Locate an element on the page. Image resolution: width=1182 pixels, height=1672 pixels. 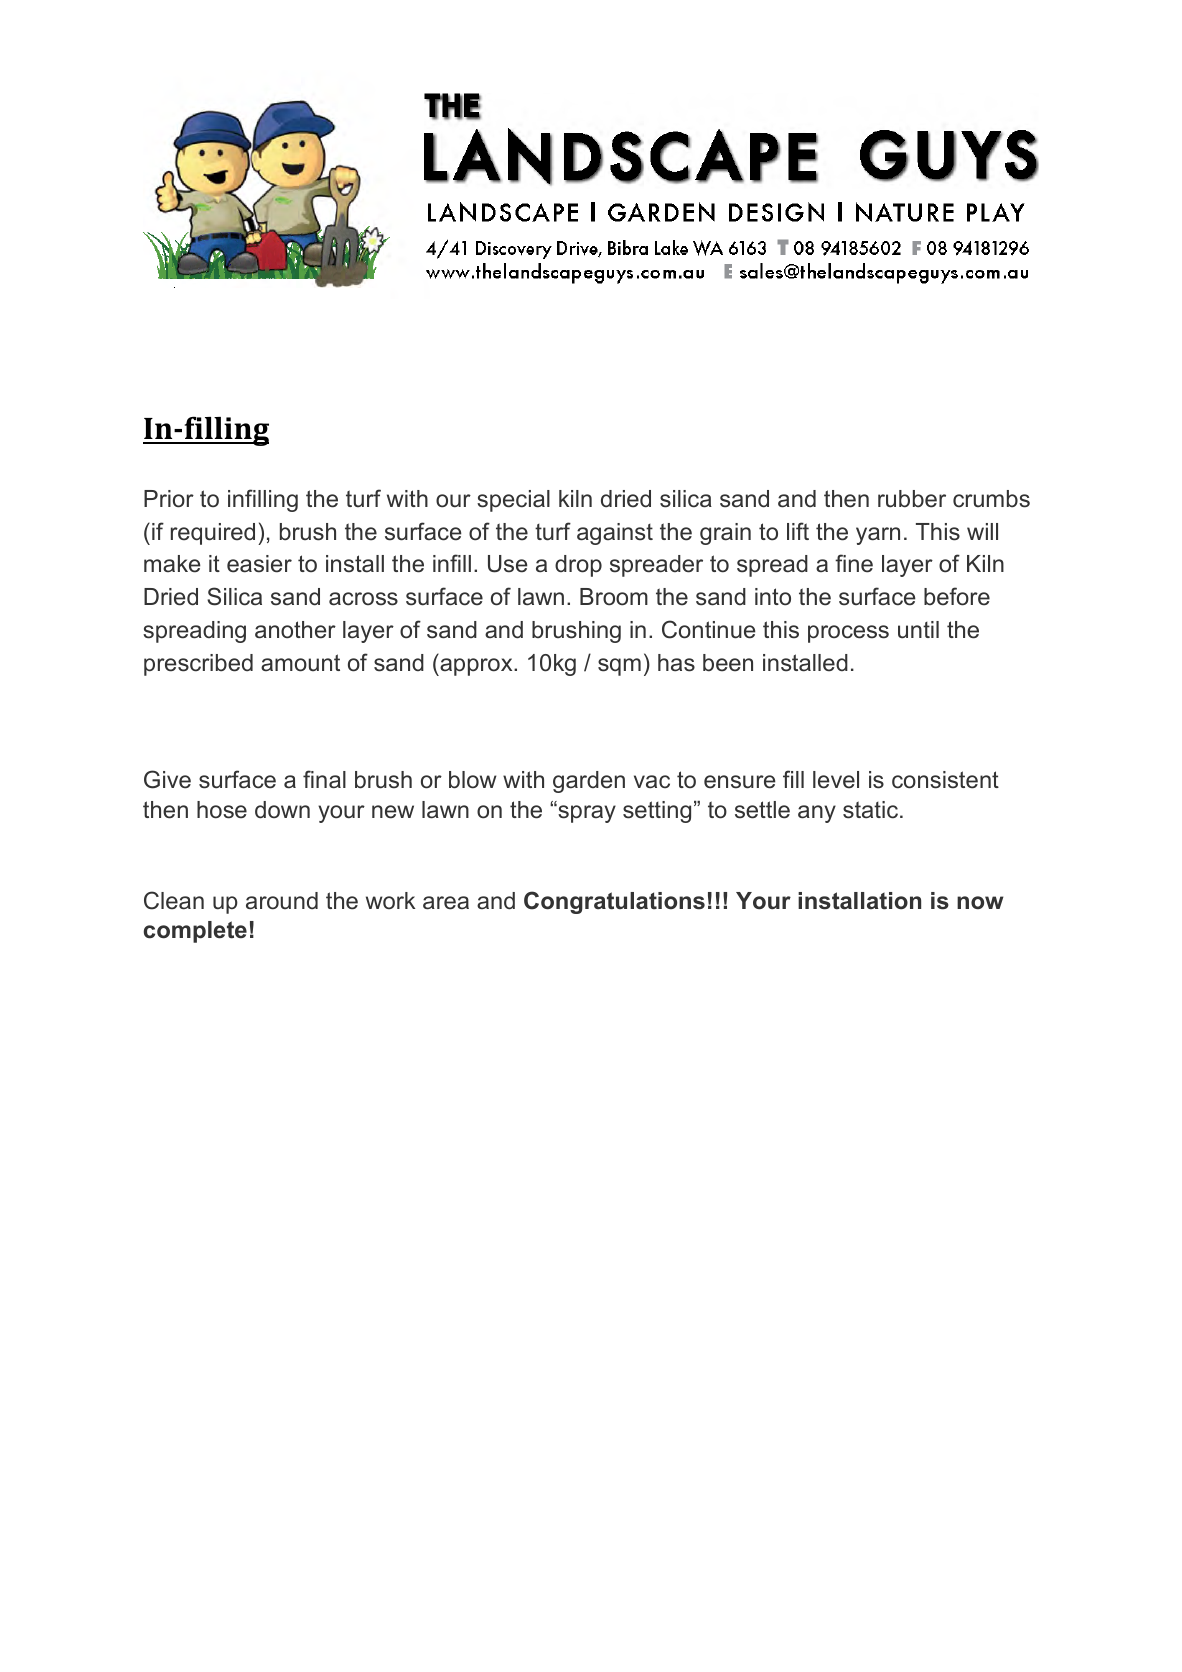
required is located at coordinates (213, 534).
